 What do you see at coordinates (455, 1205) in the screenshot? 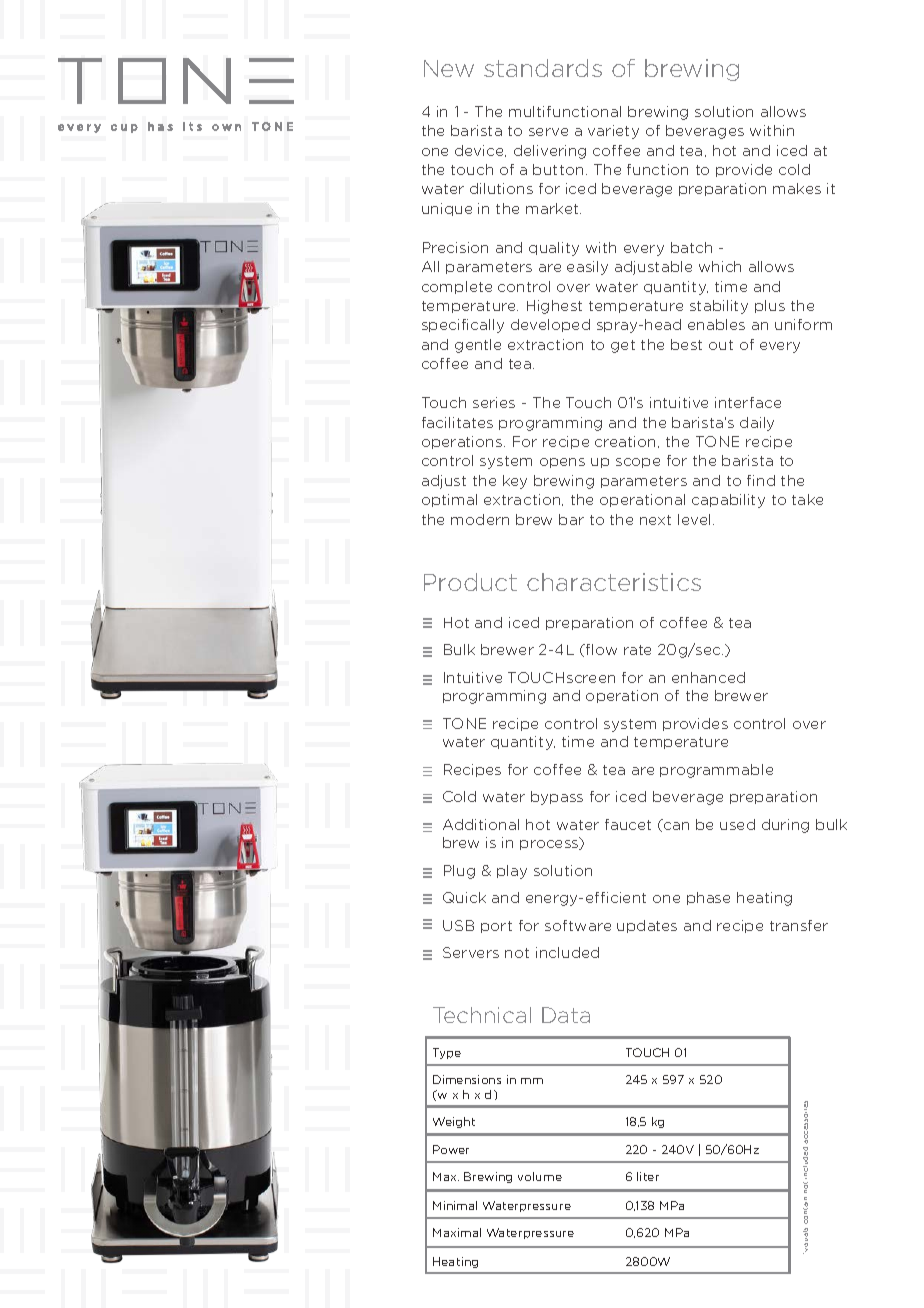
I see `Minimal` at bounding box center [455, 1205].
